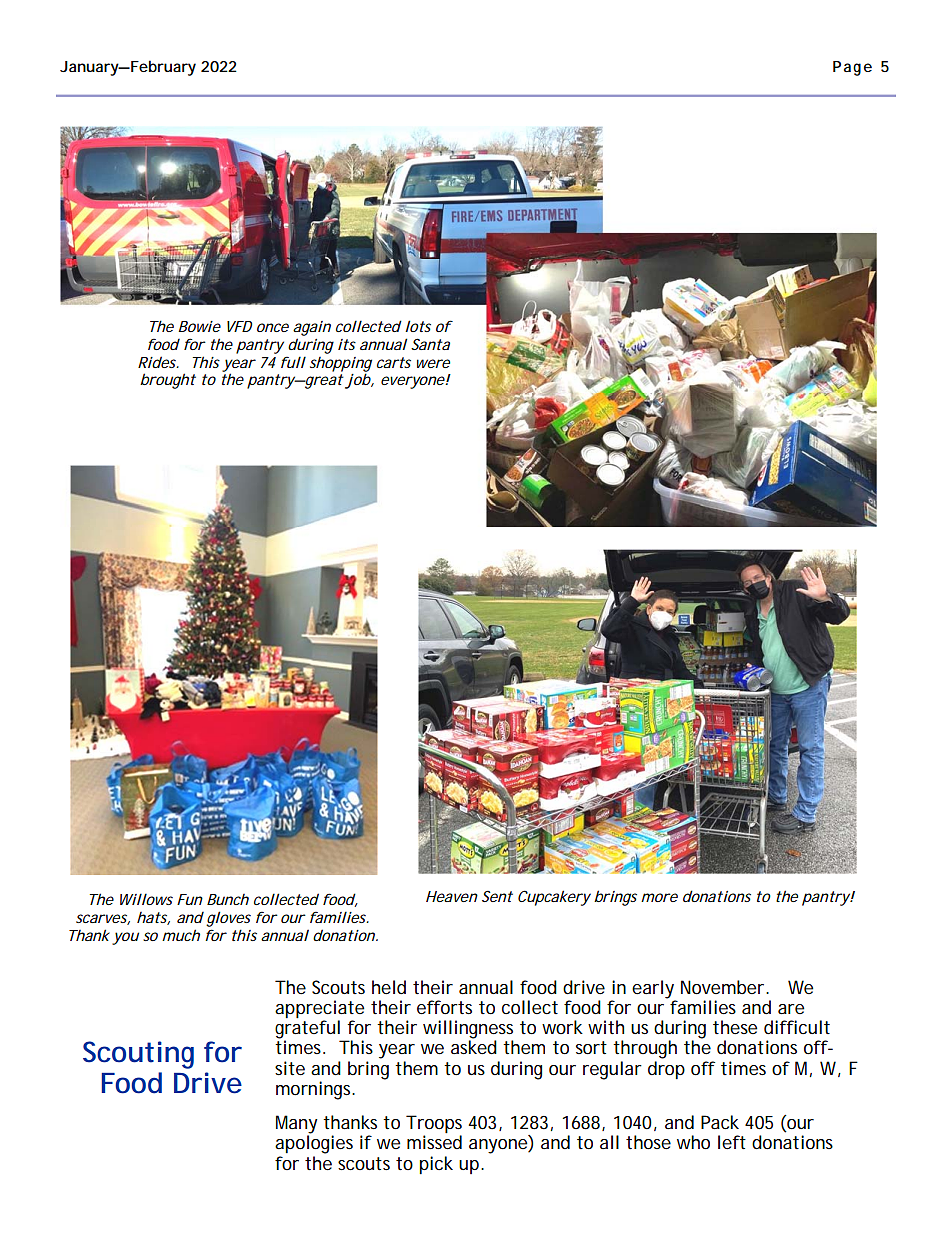 This document has width=952, height=1233. I want to click on VFD, so click(239, 326).
